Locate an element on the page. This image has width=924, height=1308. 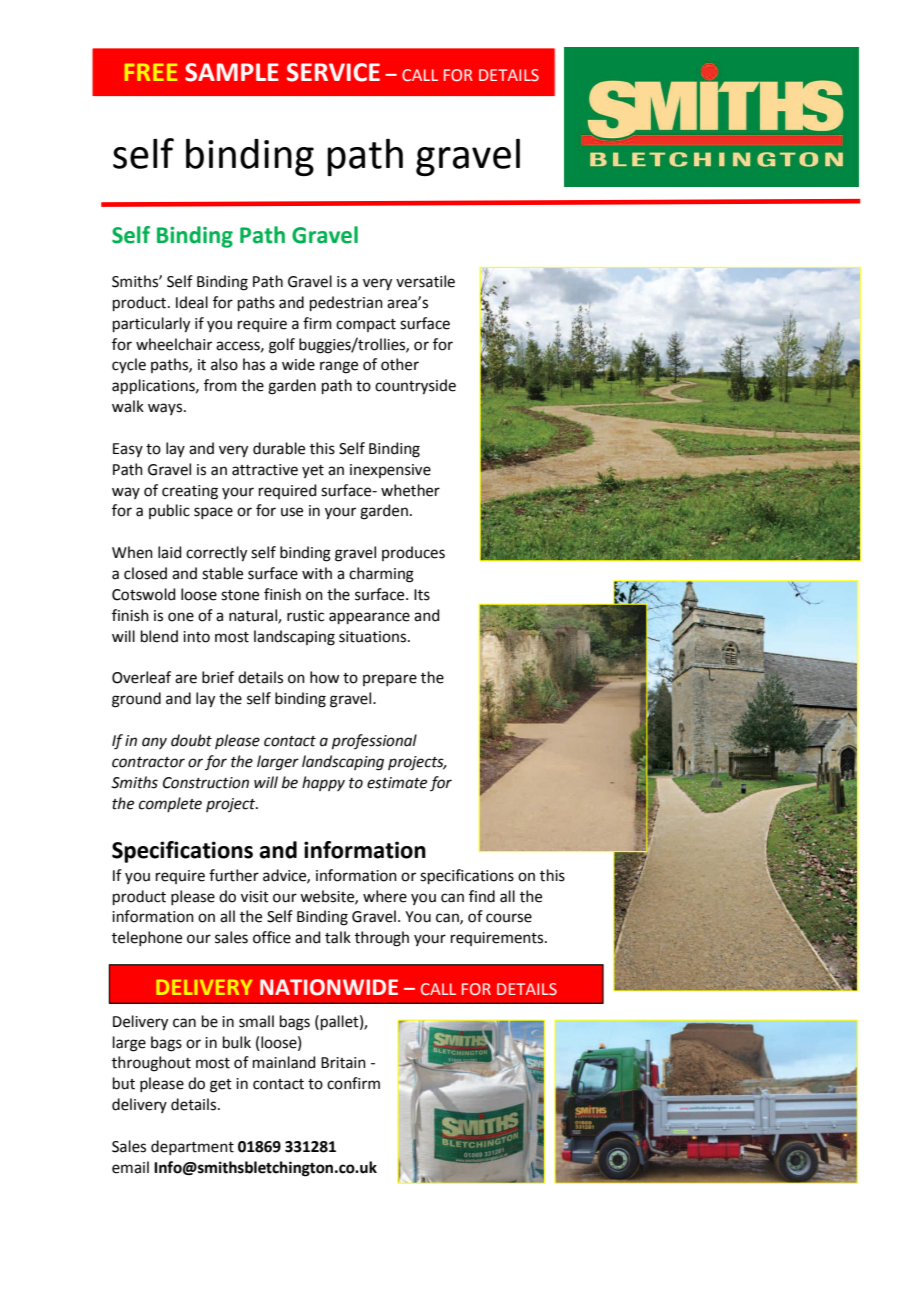
versatile is located at coordinates (425, 281).
